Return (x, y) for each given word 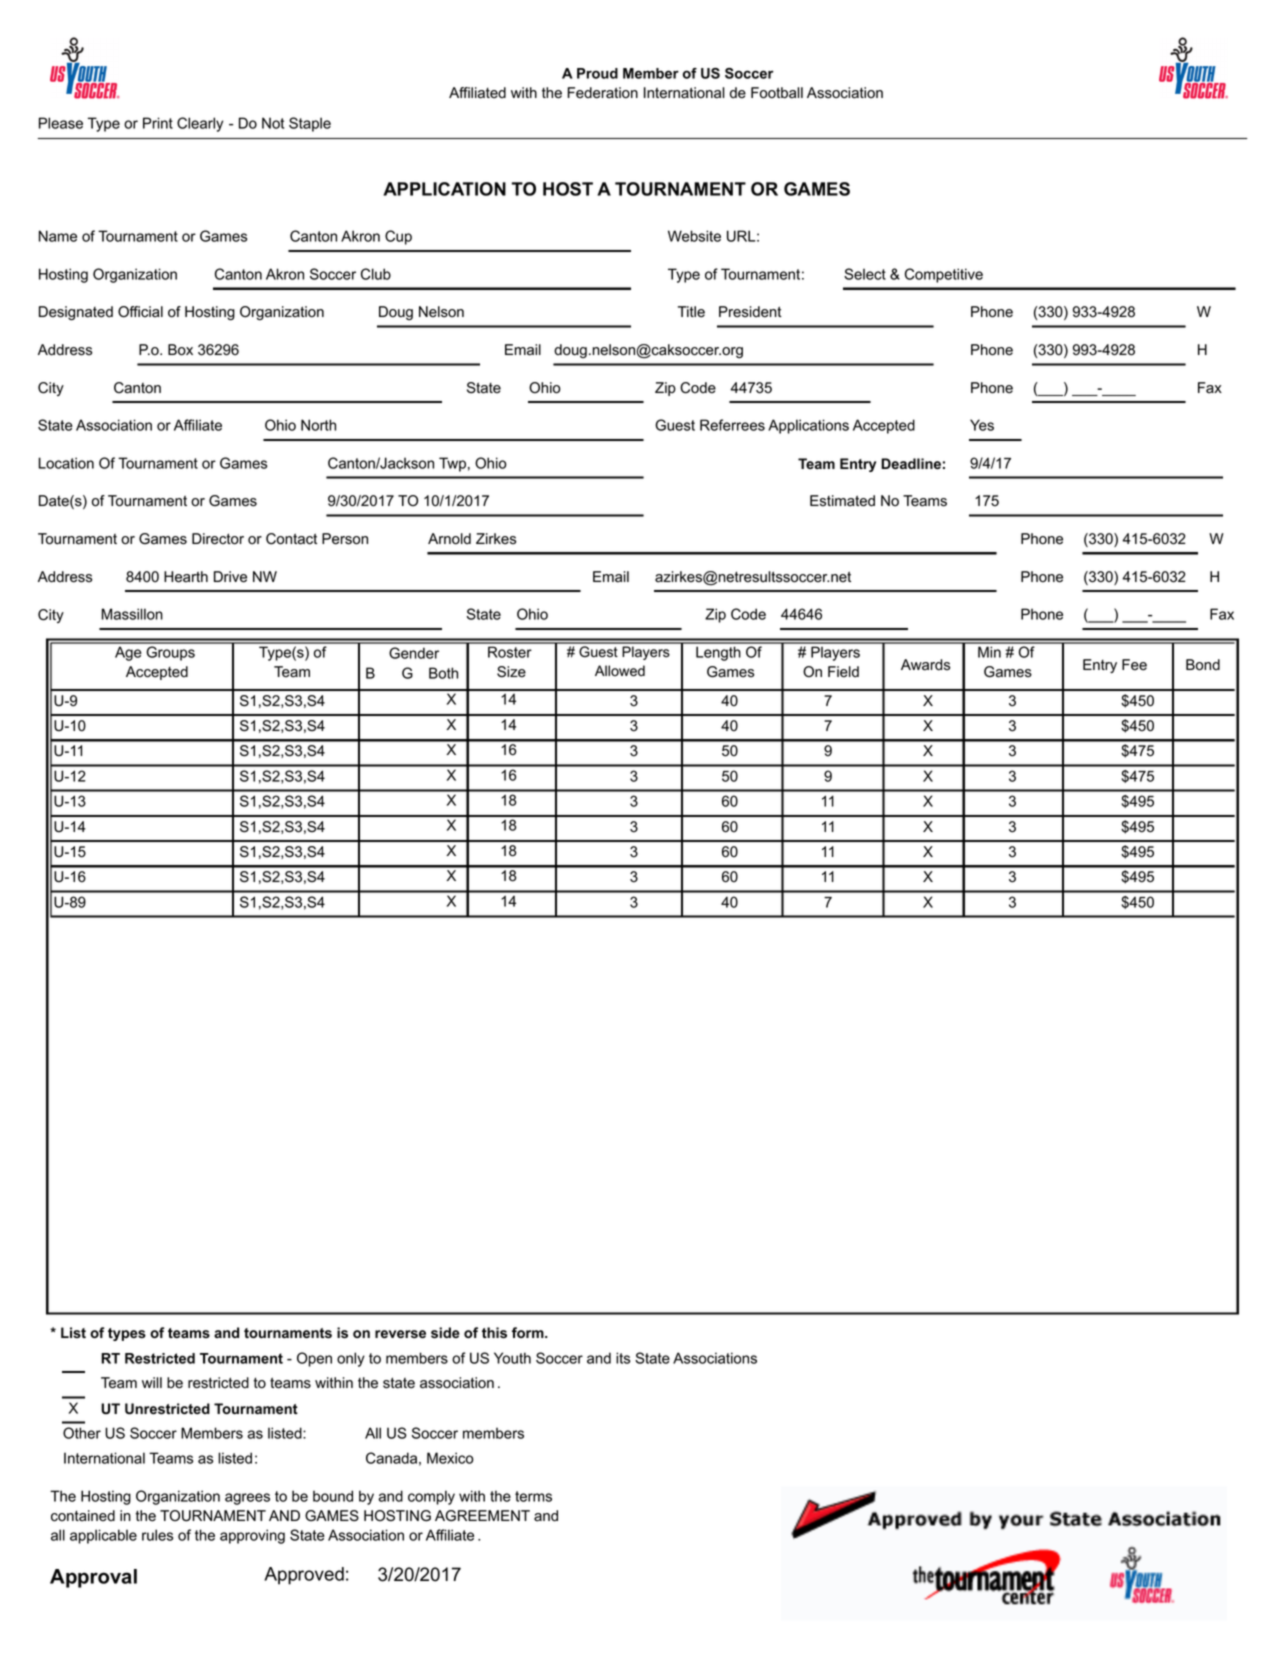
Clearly (200, 124)
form (529, 1332)
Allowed (620, 671)
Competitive (944, 275)
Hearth (186, 577)
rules (157, 1535)
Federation (603, 93)
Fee (1134, 665)
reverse (400, 1334)
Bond (1203, 665)
